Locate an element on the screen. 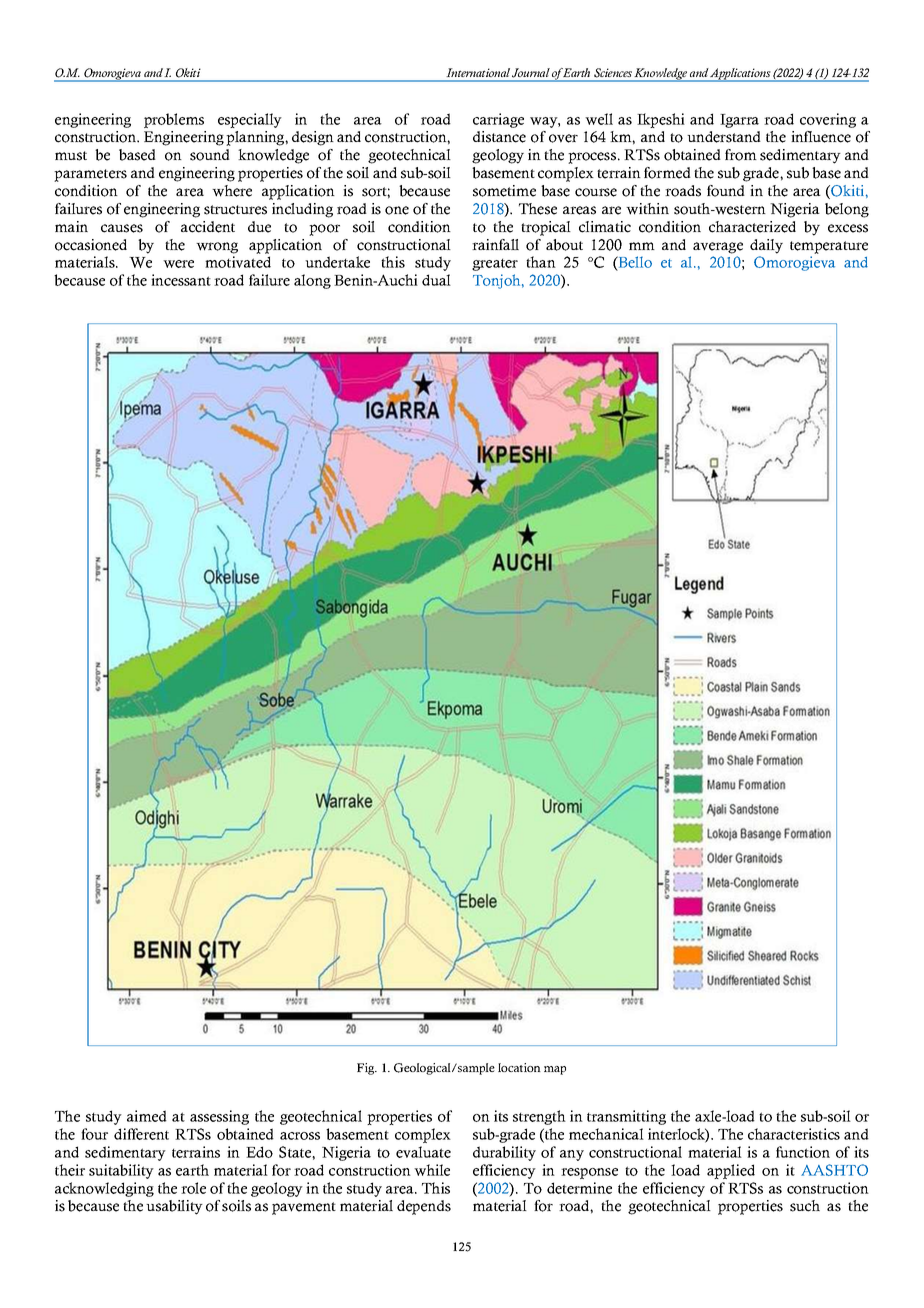 The width and height of the screenshot is (924, 1308). role is located at coordinates (193, 1188).
